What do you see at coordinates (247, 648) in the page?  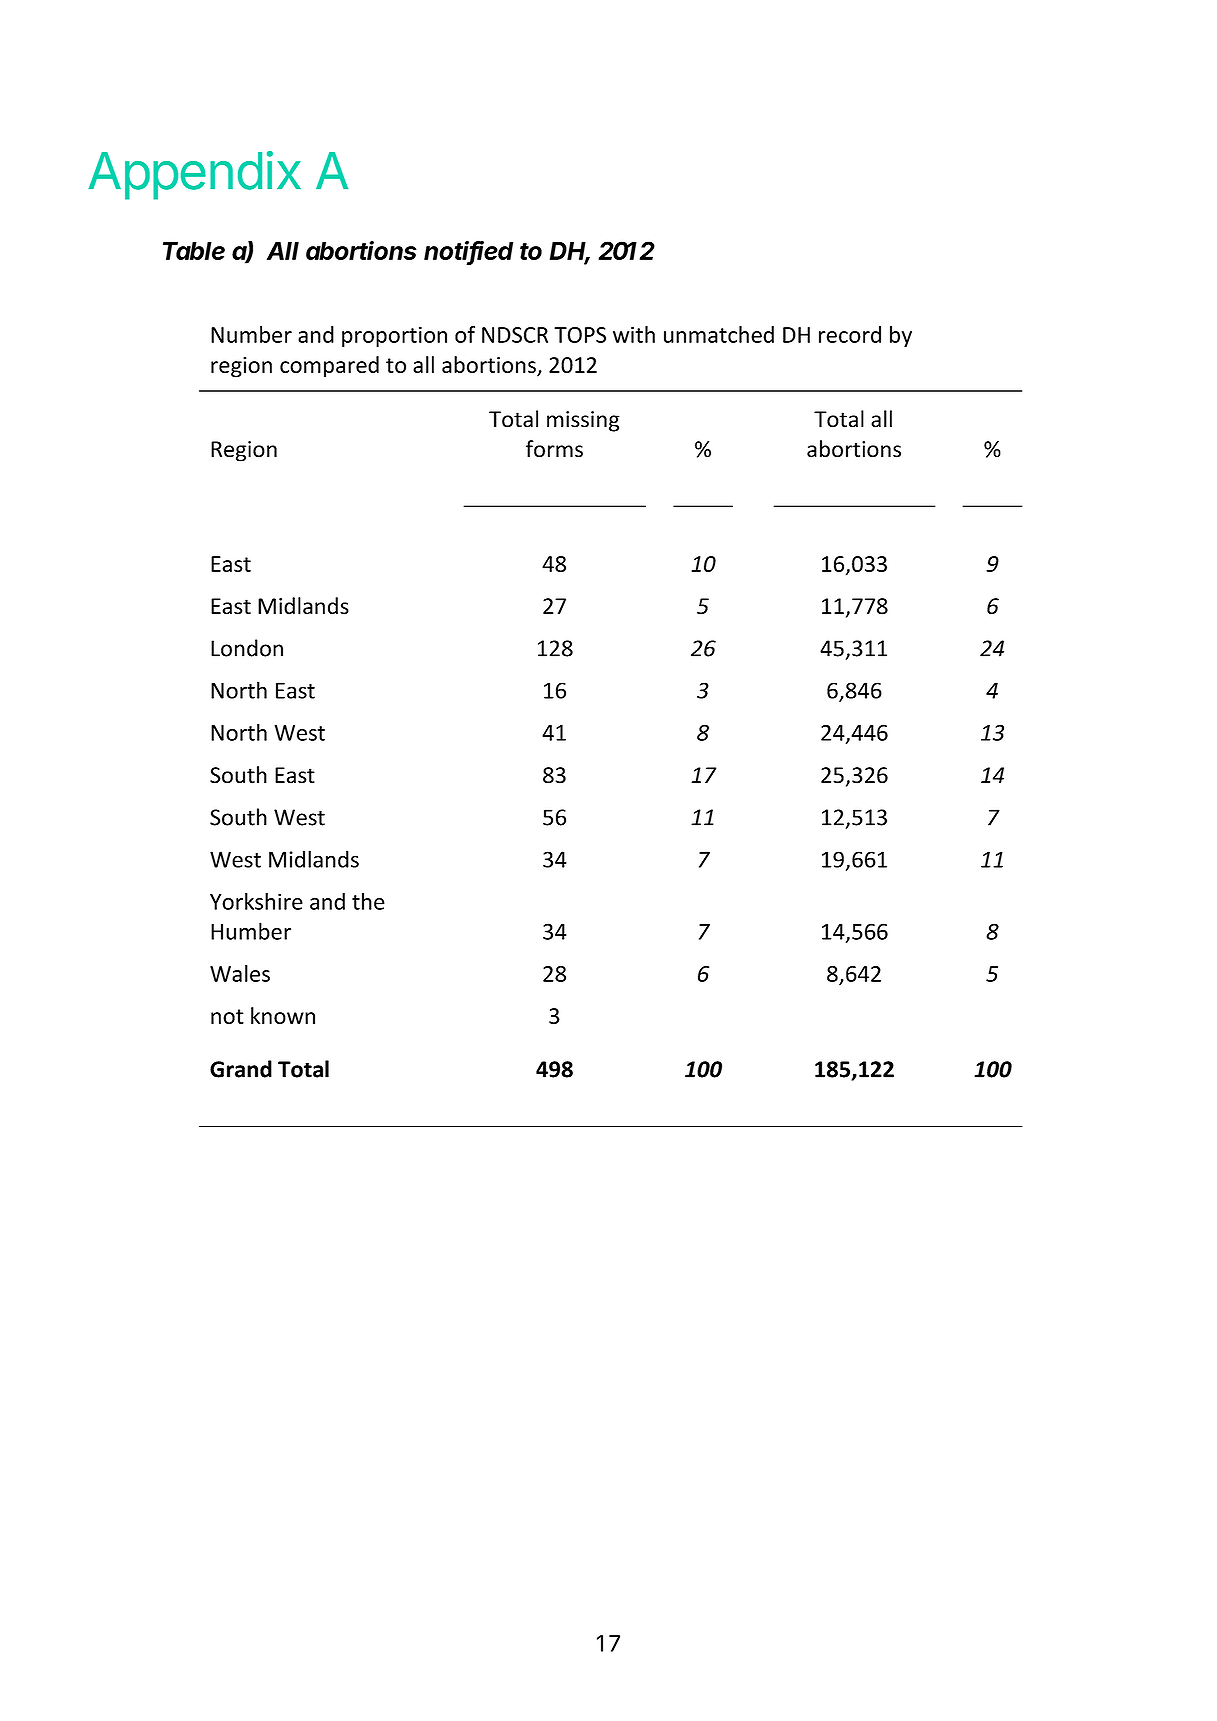 I see `London` at bounding box center [247, 648].
